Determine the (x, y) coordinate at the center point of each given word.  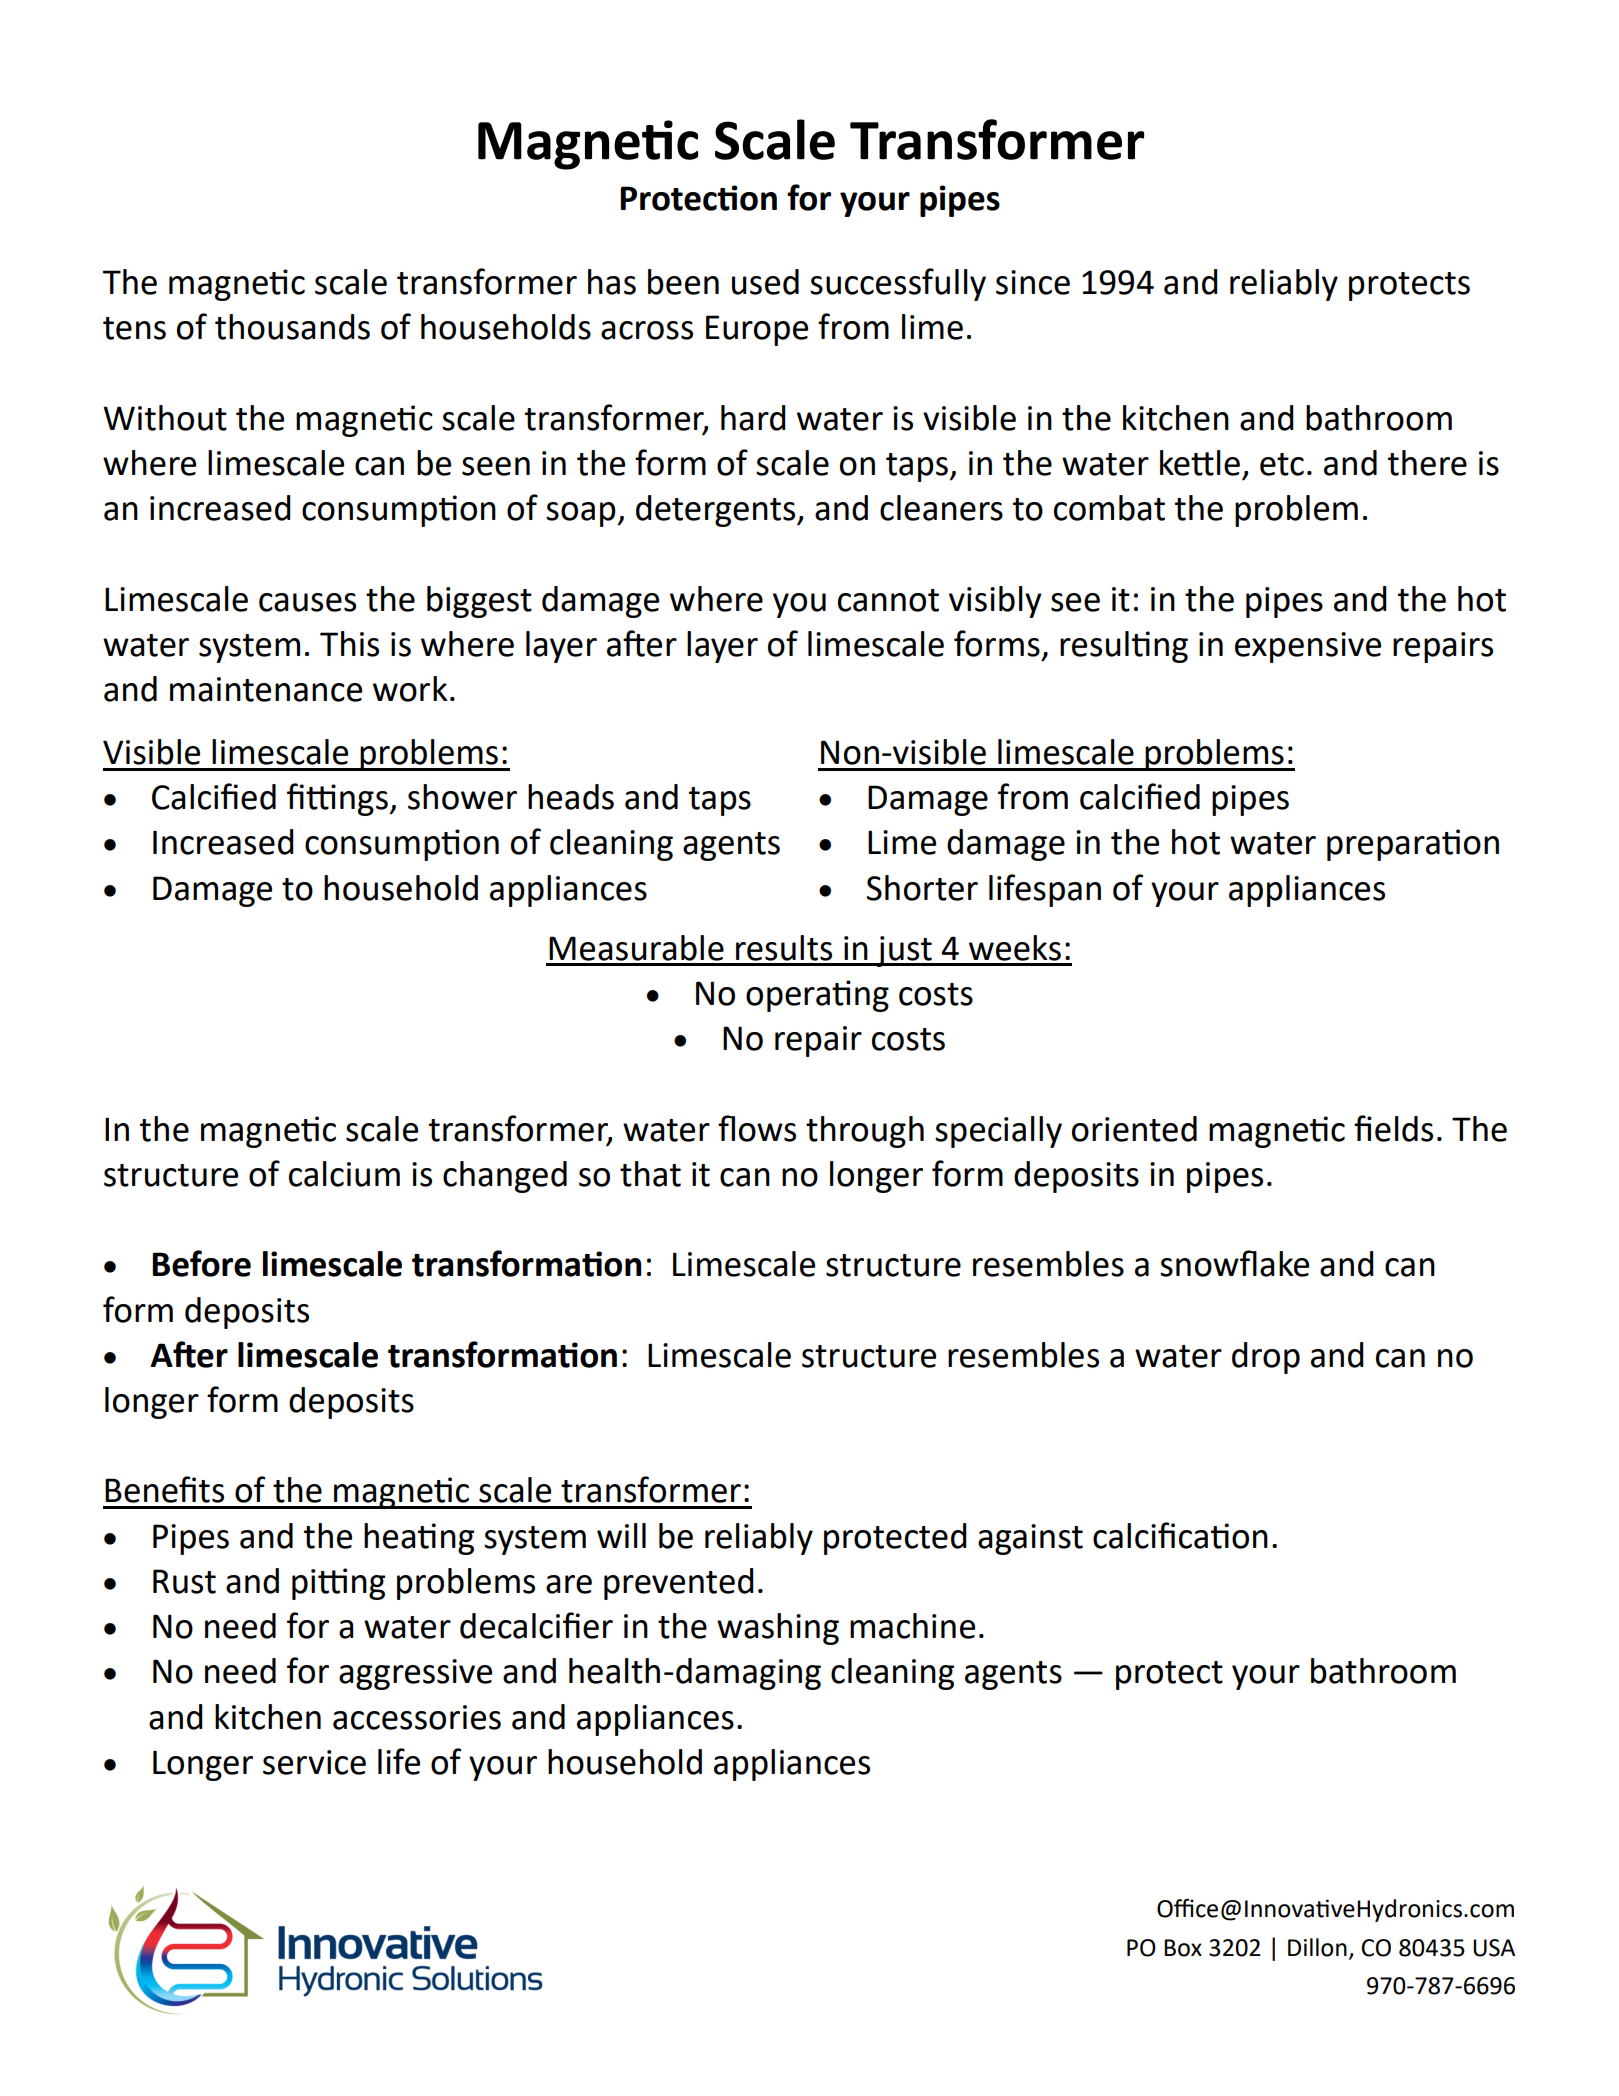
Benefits (164, 1489)
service (314, 1762)
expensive (1308, 647)
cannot (888, 600)
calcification (1180, 1535)
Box (1183, 1948)
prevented (679, 1584)
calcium (344, 1174)
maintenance (266, 689)
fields (1393, 1128)
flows (757, 1128)
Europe (757, 330)
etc (1282, 464)
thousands (292, 327)
